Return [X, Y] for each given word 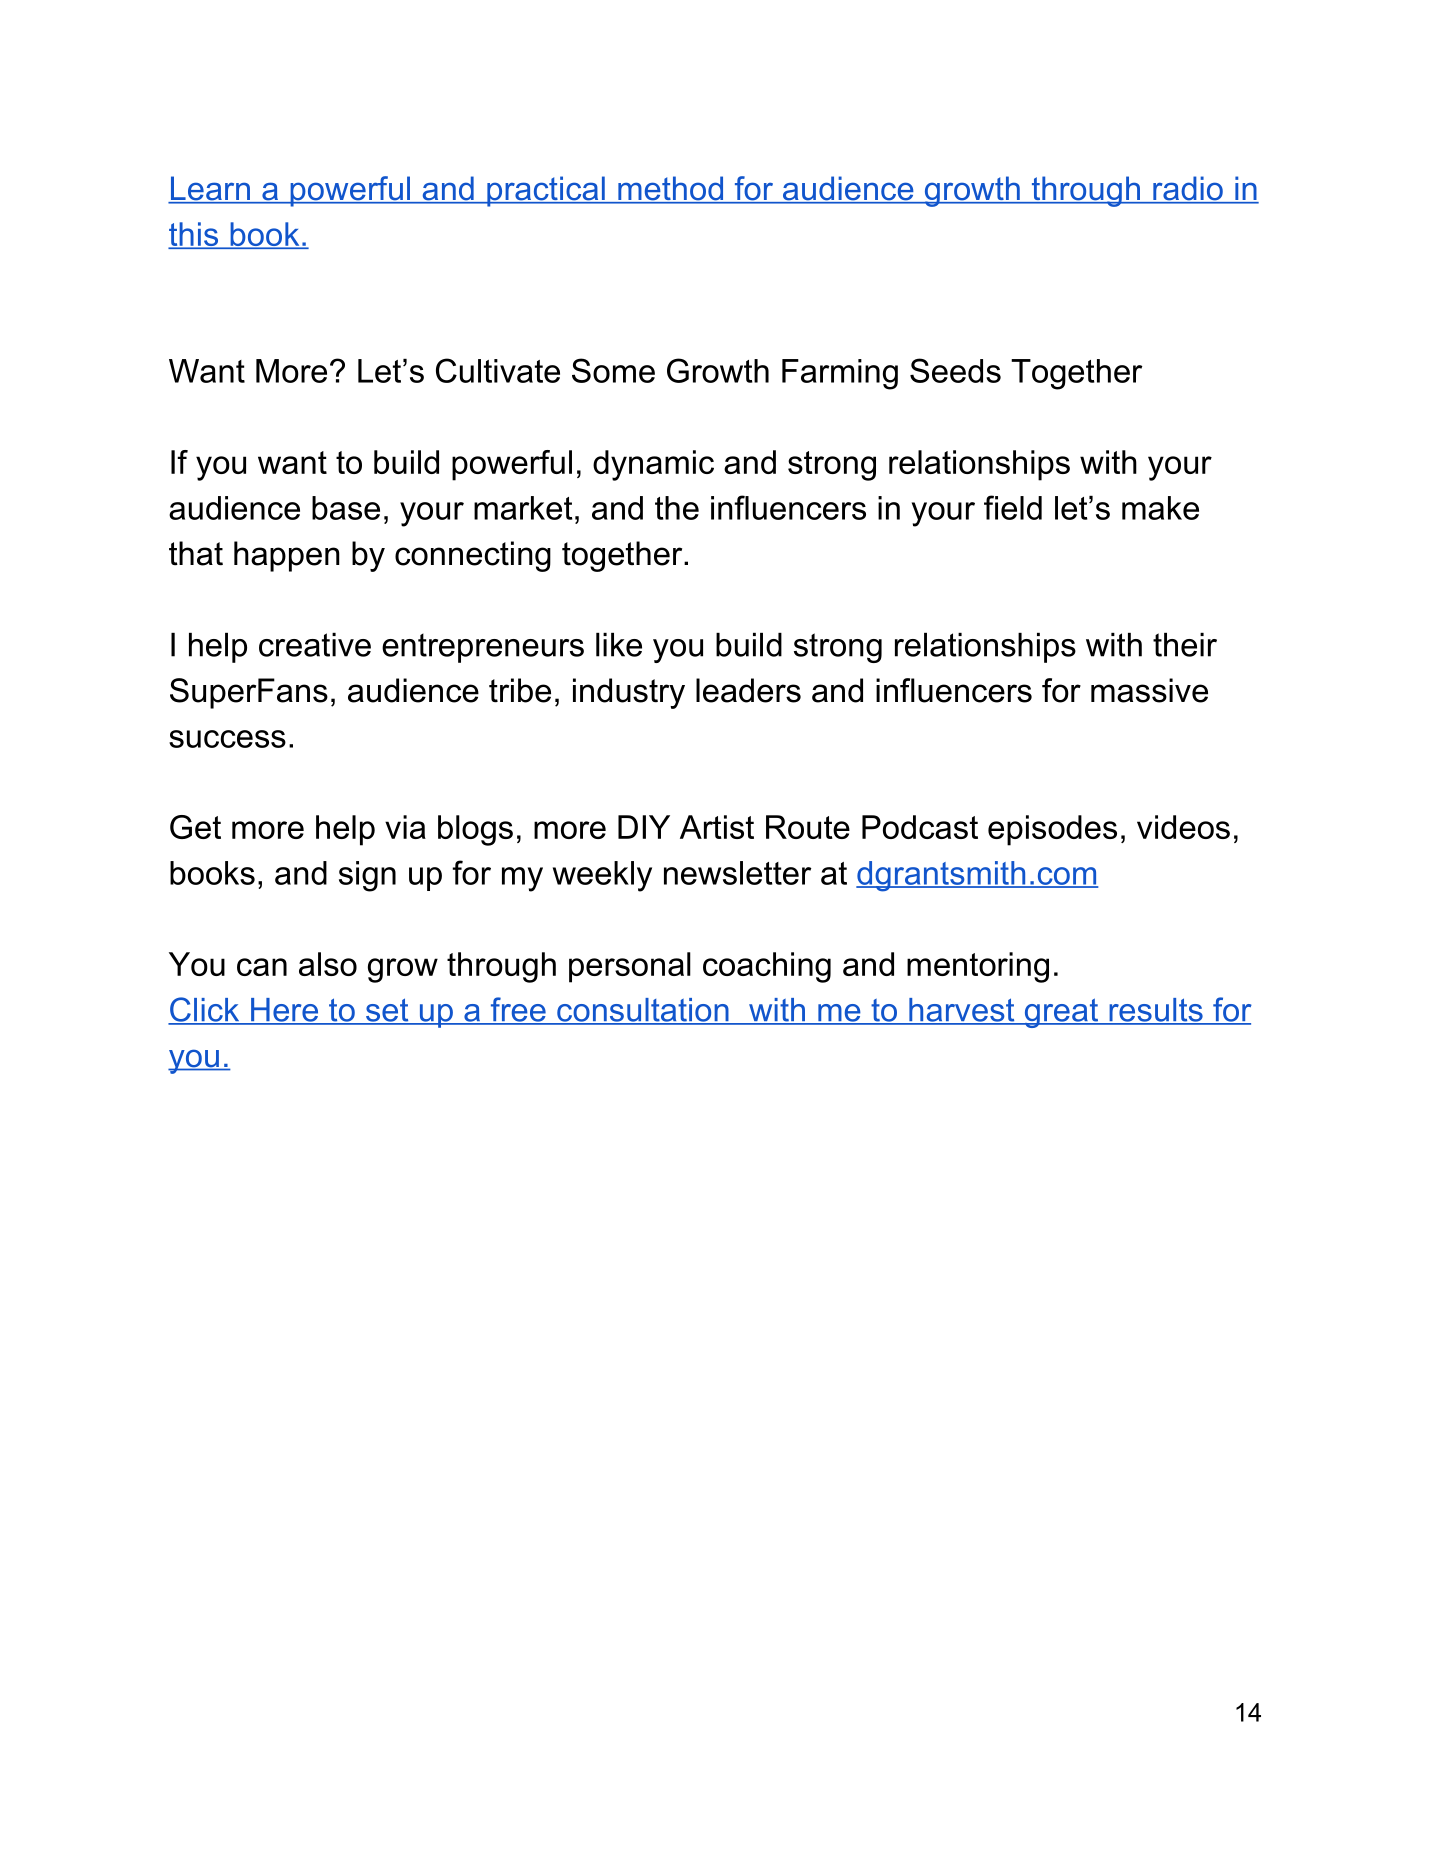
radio [1188, 189]
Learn [210, 189]
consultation [643, 1011]
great [1061, 1013]
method [670, 189]
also [328, 964]
